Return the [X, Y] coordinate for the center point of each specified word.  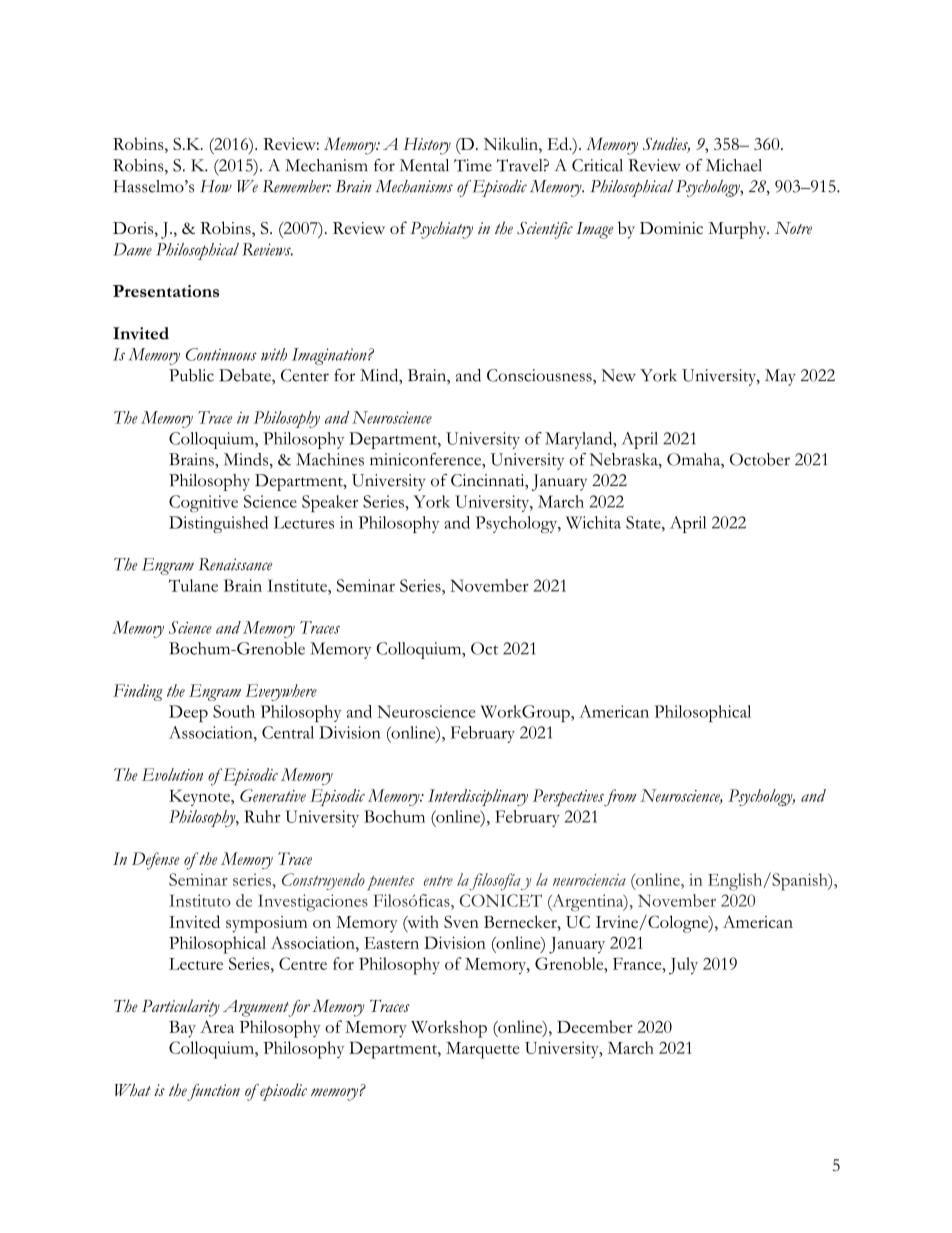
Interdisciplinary [478, 797]
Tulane [193, 585]
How [216, 186]
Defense [156, 861]
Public [191, 375]
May [780, 377]
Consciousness [540, 375]
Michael [734, 165]
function [213, 1092]
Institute [298, 585]
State [644, 522]
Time [473, 165]
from [620, 798]
